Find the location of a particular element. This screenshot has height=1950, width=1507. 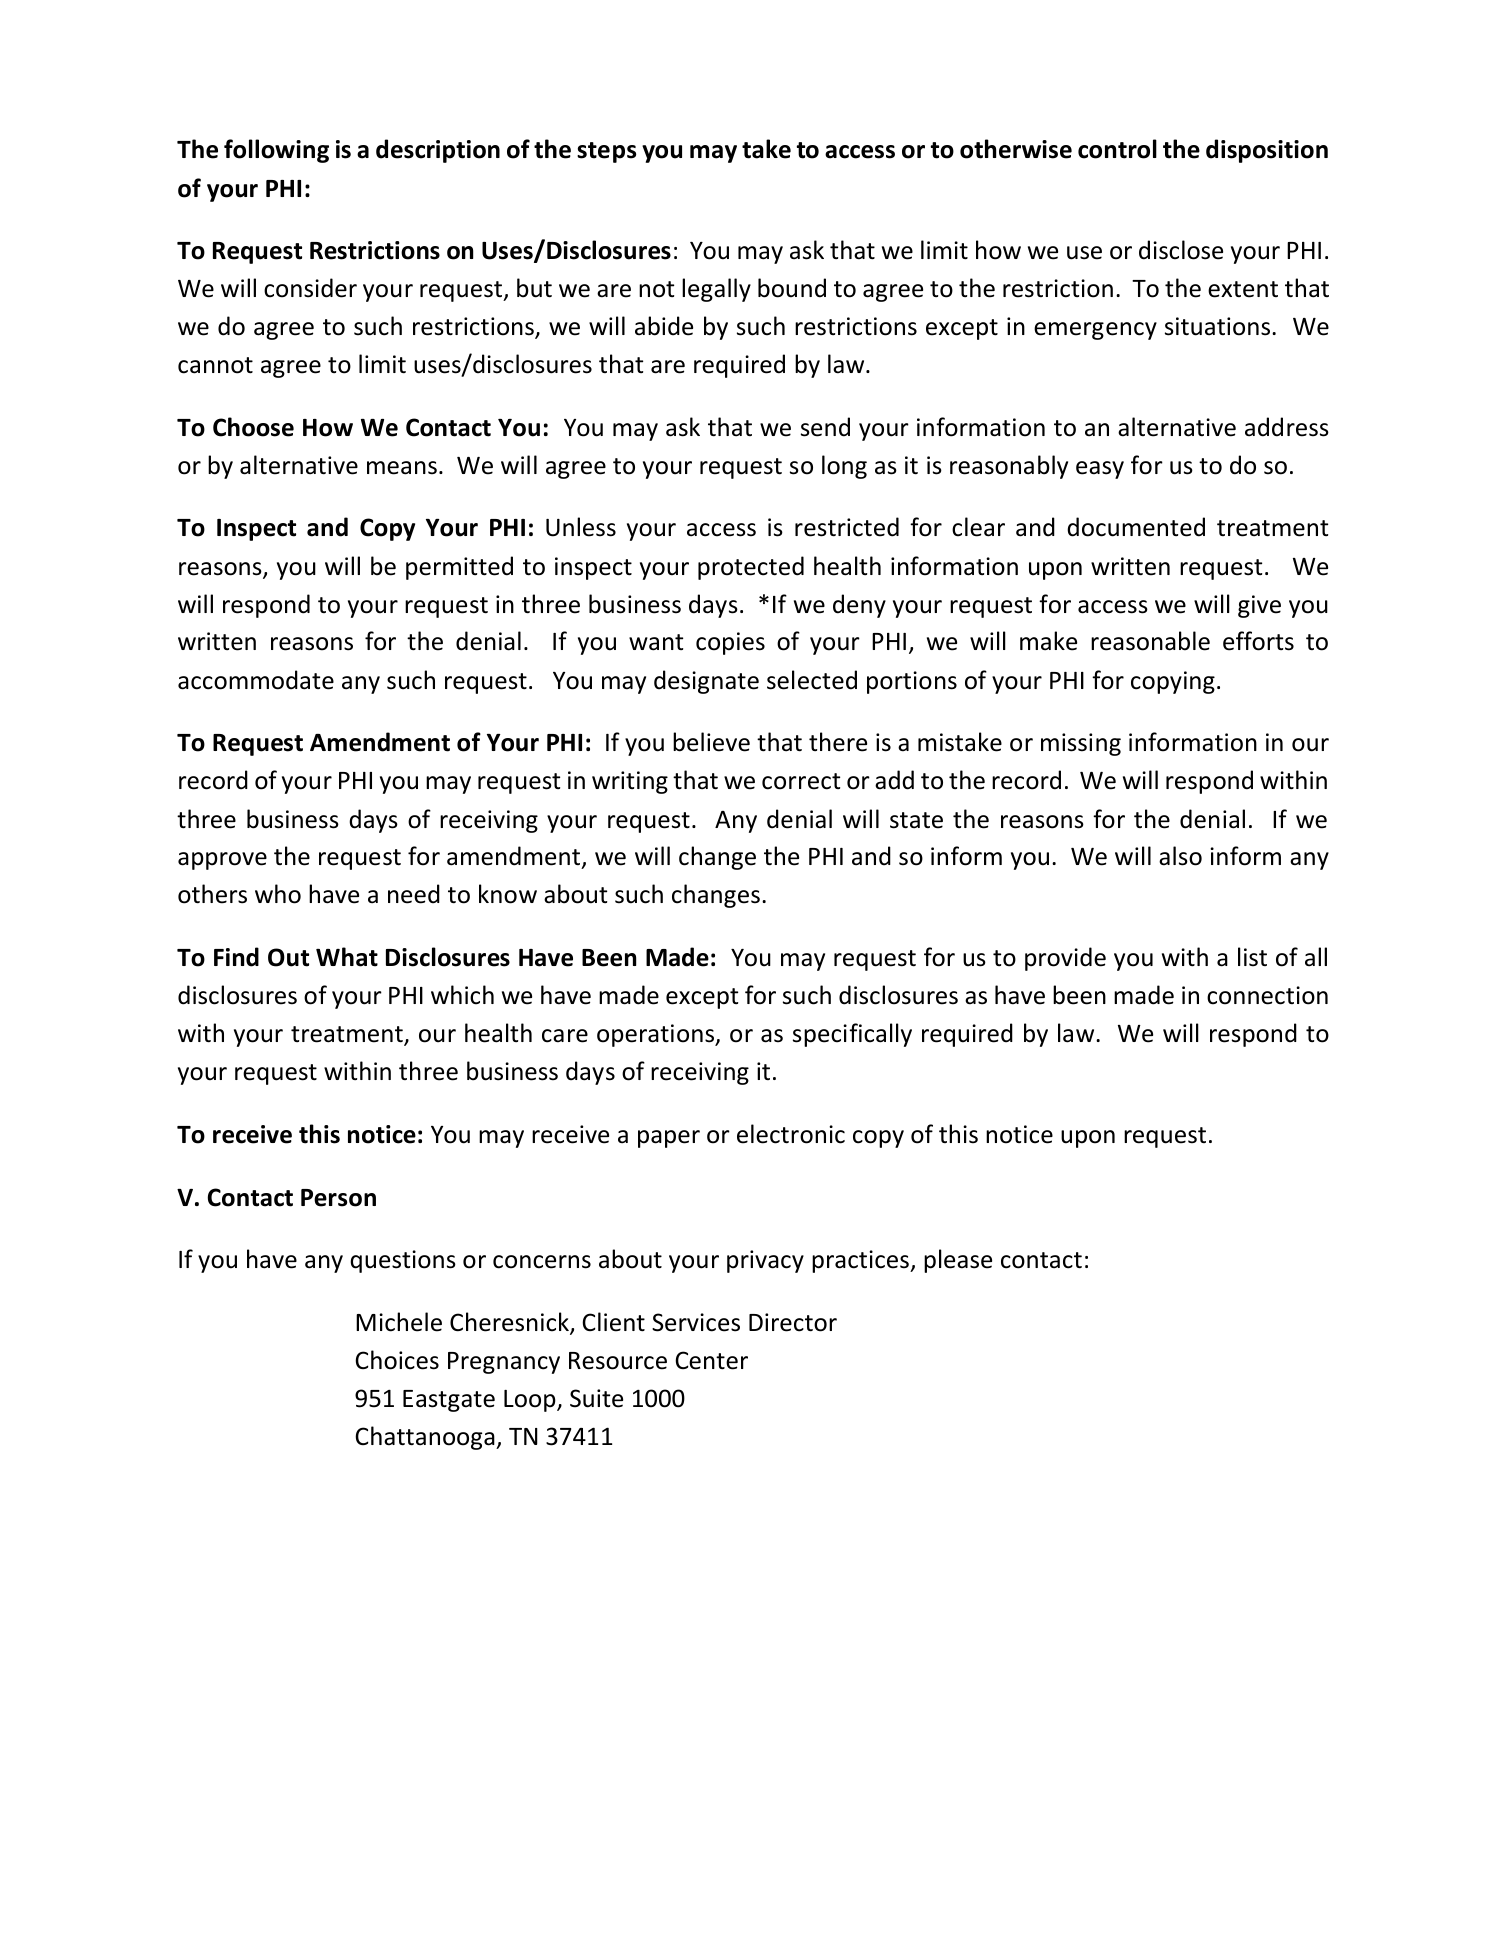

control is located at coordinates (1117, 149).
